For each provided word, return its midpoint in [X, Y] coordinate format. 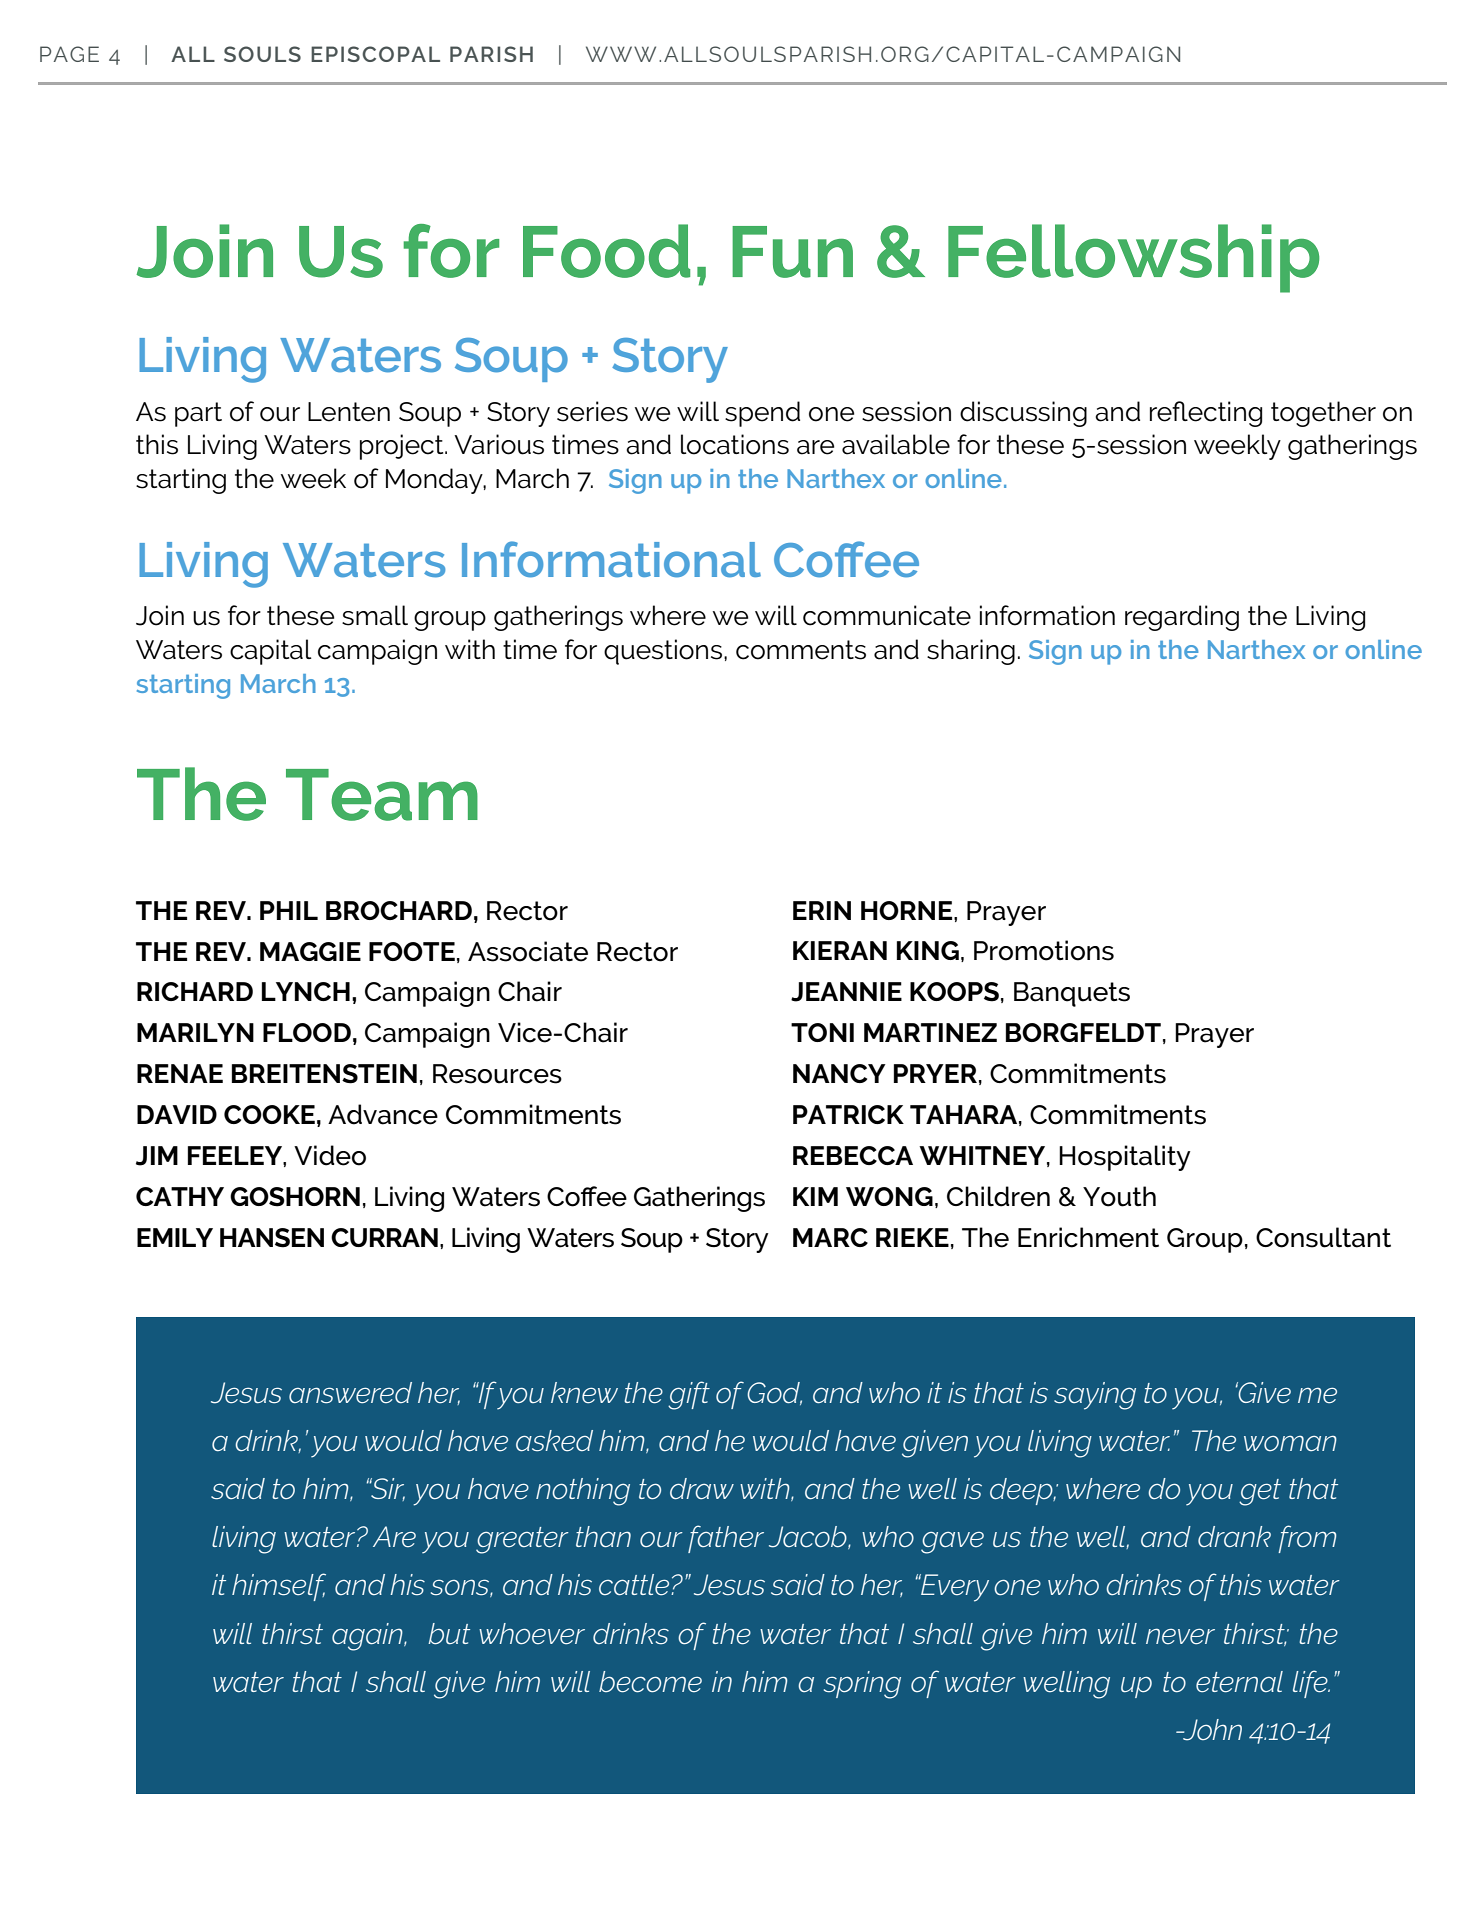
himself [279, 1587]
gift [689, 1395]
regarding [1182, 618]
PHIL [289, 910]
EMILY [175, 1237]
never [1180, 1636]
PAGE [69, 54]
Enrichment [1088, 1237]
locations [735, 444]
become [650, 1682]
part [198, 414]
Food [606, 251]
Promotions [1044, 950]
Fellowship [1134, 258]
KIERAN [840, 950]
